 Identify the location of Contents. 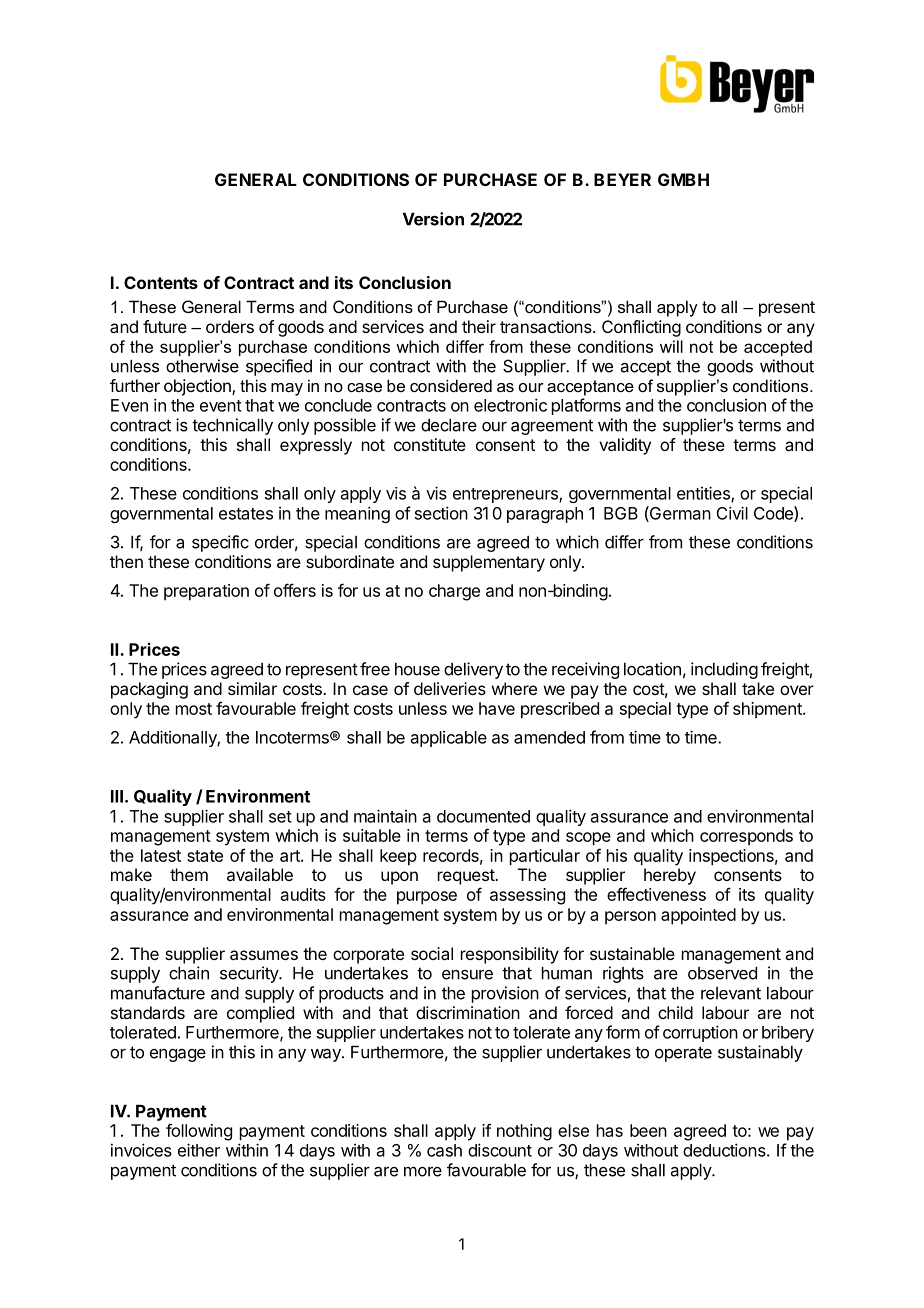
(161, 282).
